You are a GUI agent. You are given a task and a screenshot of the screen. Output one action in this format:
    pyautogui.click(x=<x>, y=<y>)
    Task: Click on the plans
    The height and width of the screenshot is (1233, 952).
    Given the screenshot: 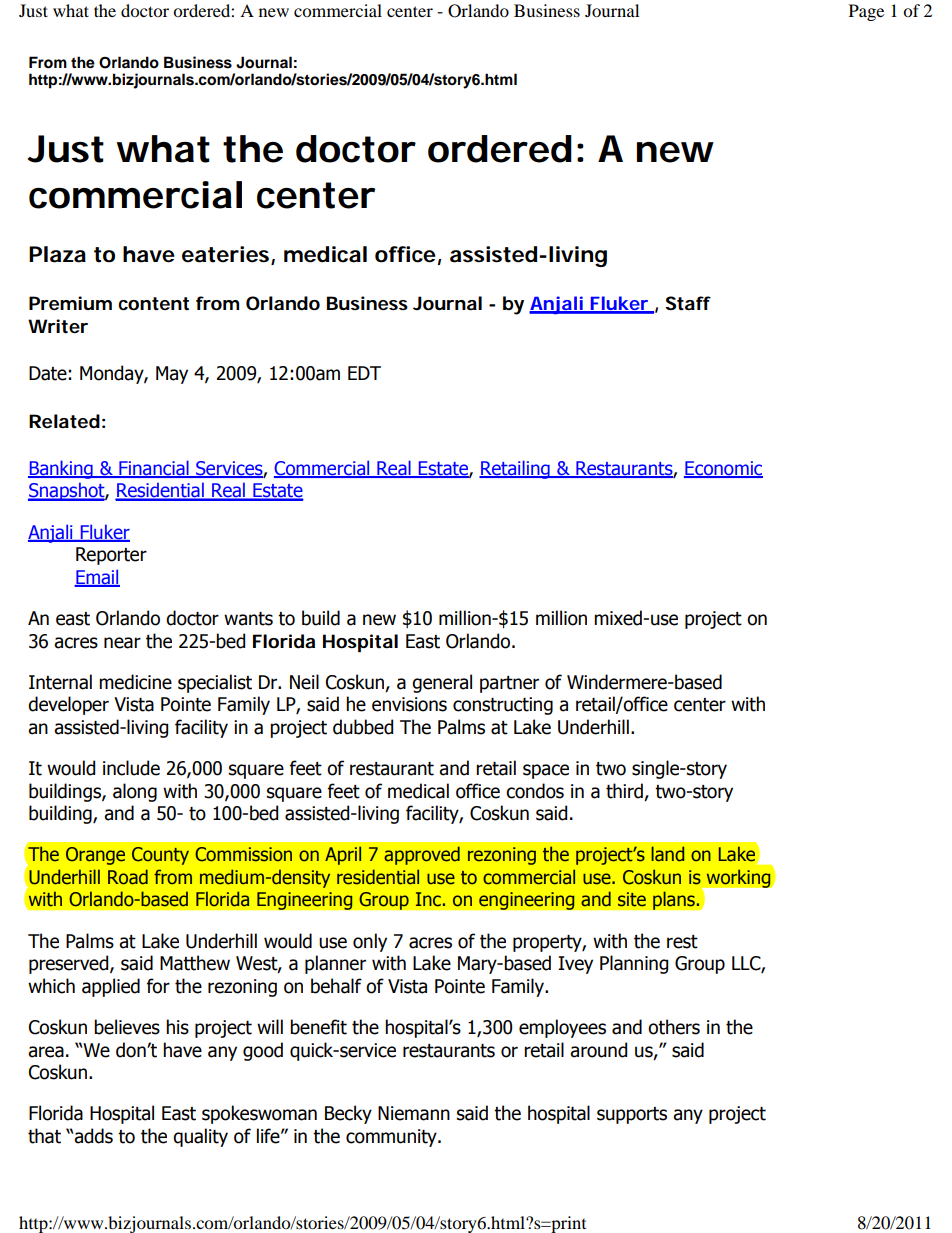 What is the action you would take?
    pyautogui.click(x=675, y=900)
